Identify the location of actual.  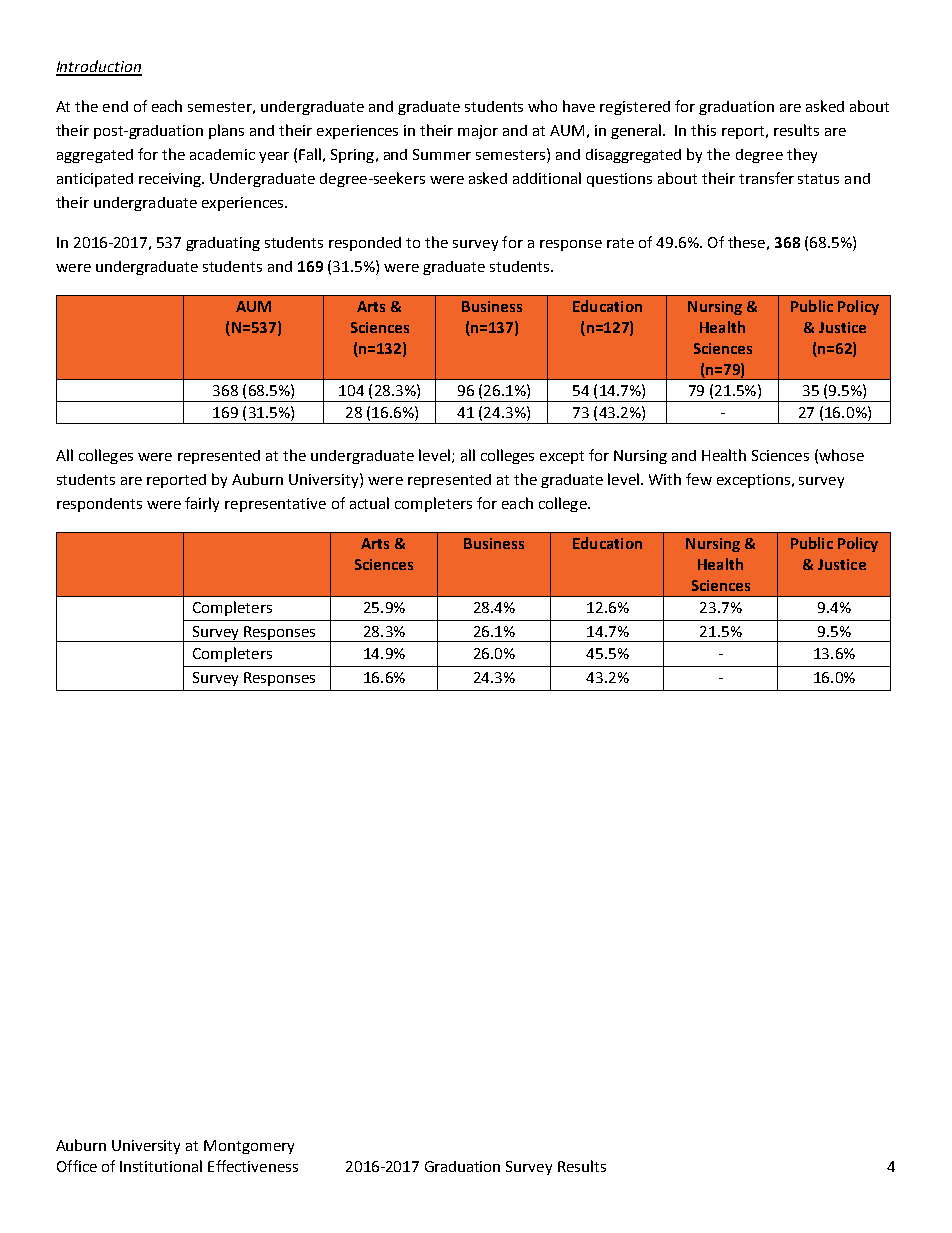
(369, 503).
